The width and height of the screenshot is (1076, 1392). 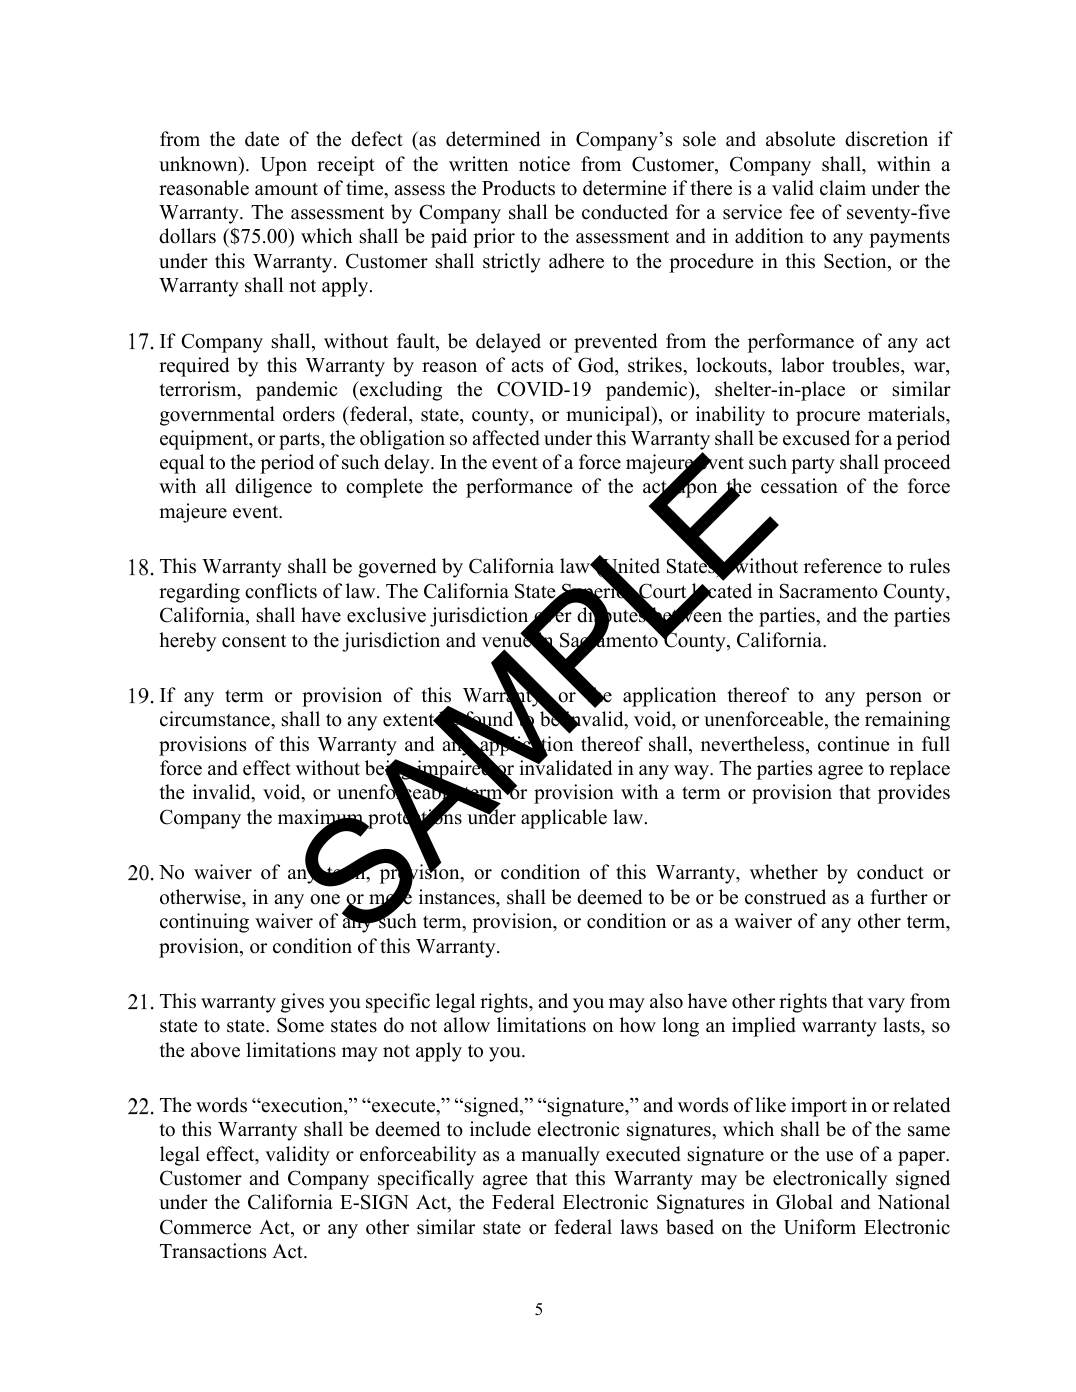 What do you see at coordinates (205, 1227) in the screenshot?
I see `Commerce` at bounding box center [205, 1227].
